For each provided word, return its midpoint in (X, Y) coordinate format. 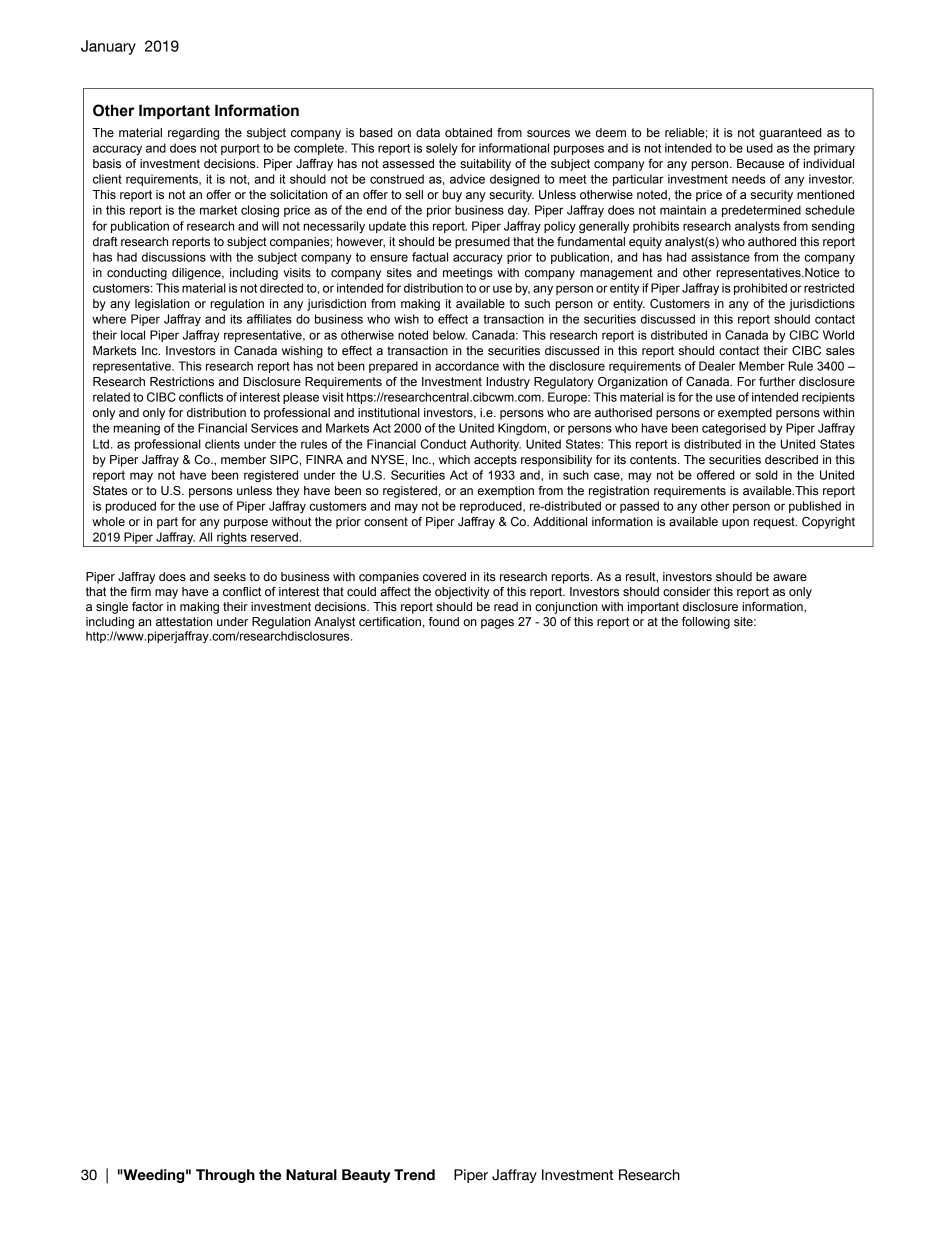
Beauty (366, 1176)
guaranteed (790, 134)
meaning (136, 429)
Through (225, 1176)
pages (497, 624)
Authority (495, 445)
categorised (734, 429)
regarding (193, 134)
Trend (414, 1175)
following (706, 623)
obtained (468, 133)
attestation (184, 621)
